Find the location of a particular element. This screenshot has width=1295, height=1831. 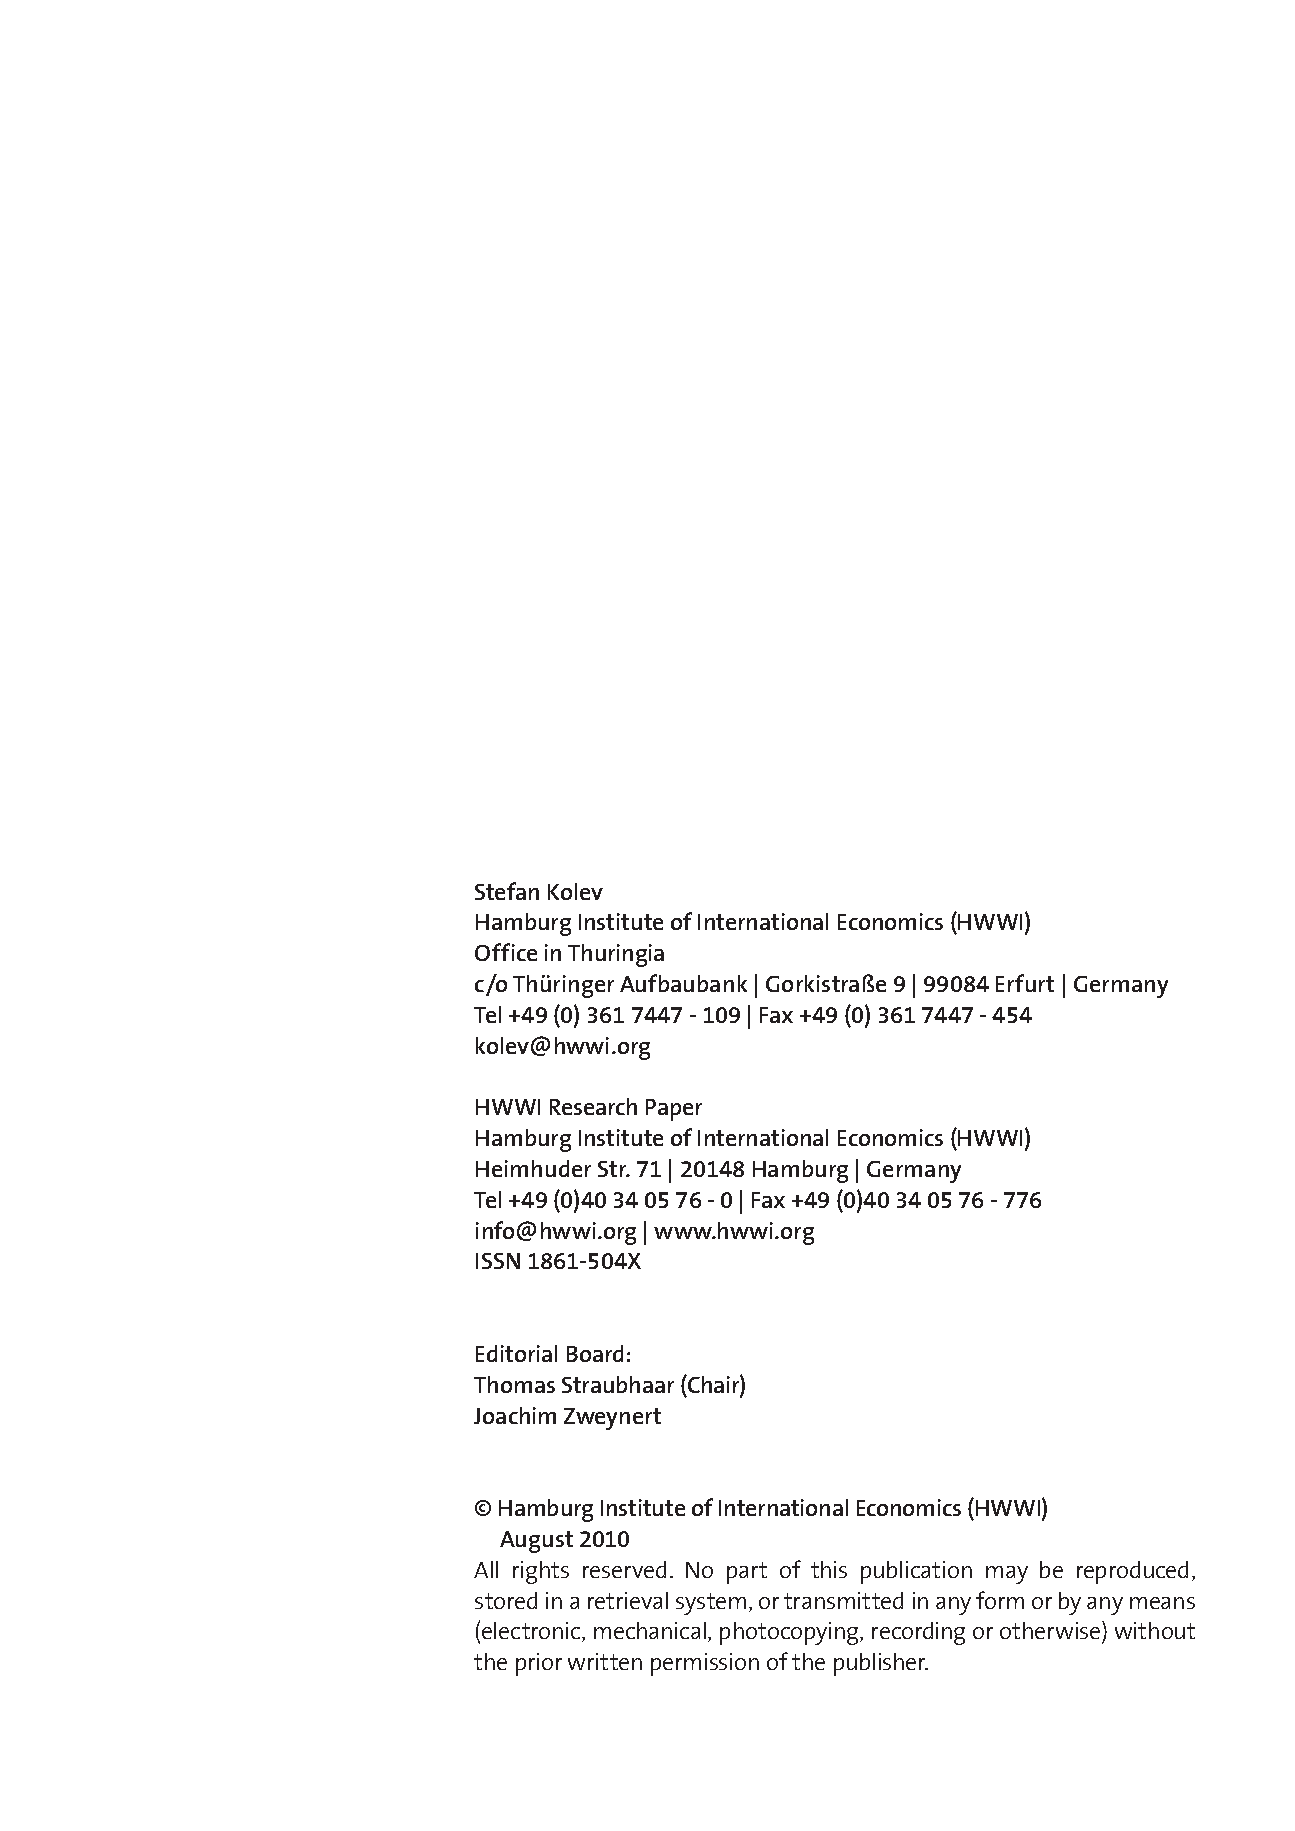

may is located at coordinates (1007, 1575).
